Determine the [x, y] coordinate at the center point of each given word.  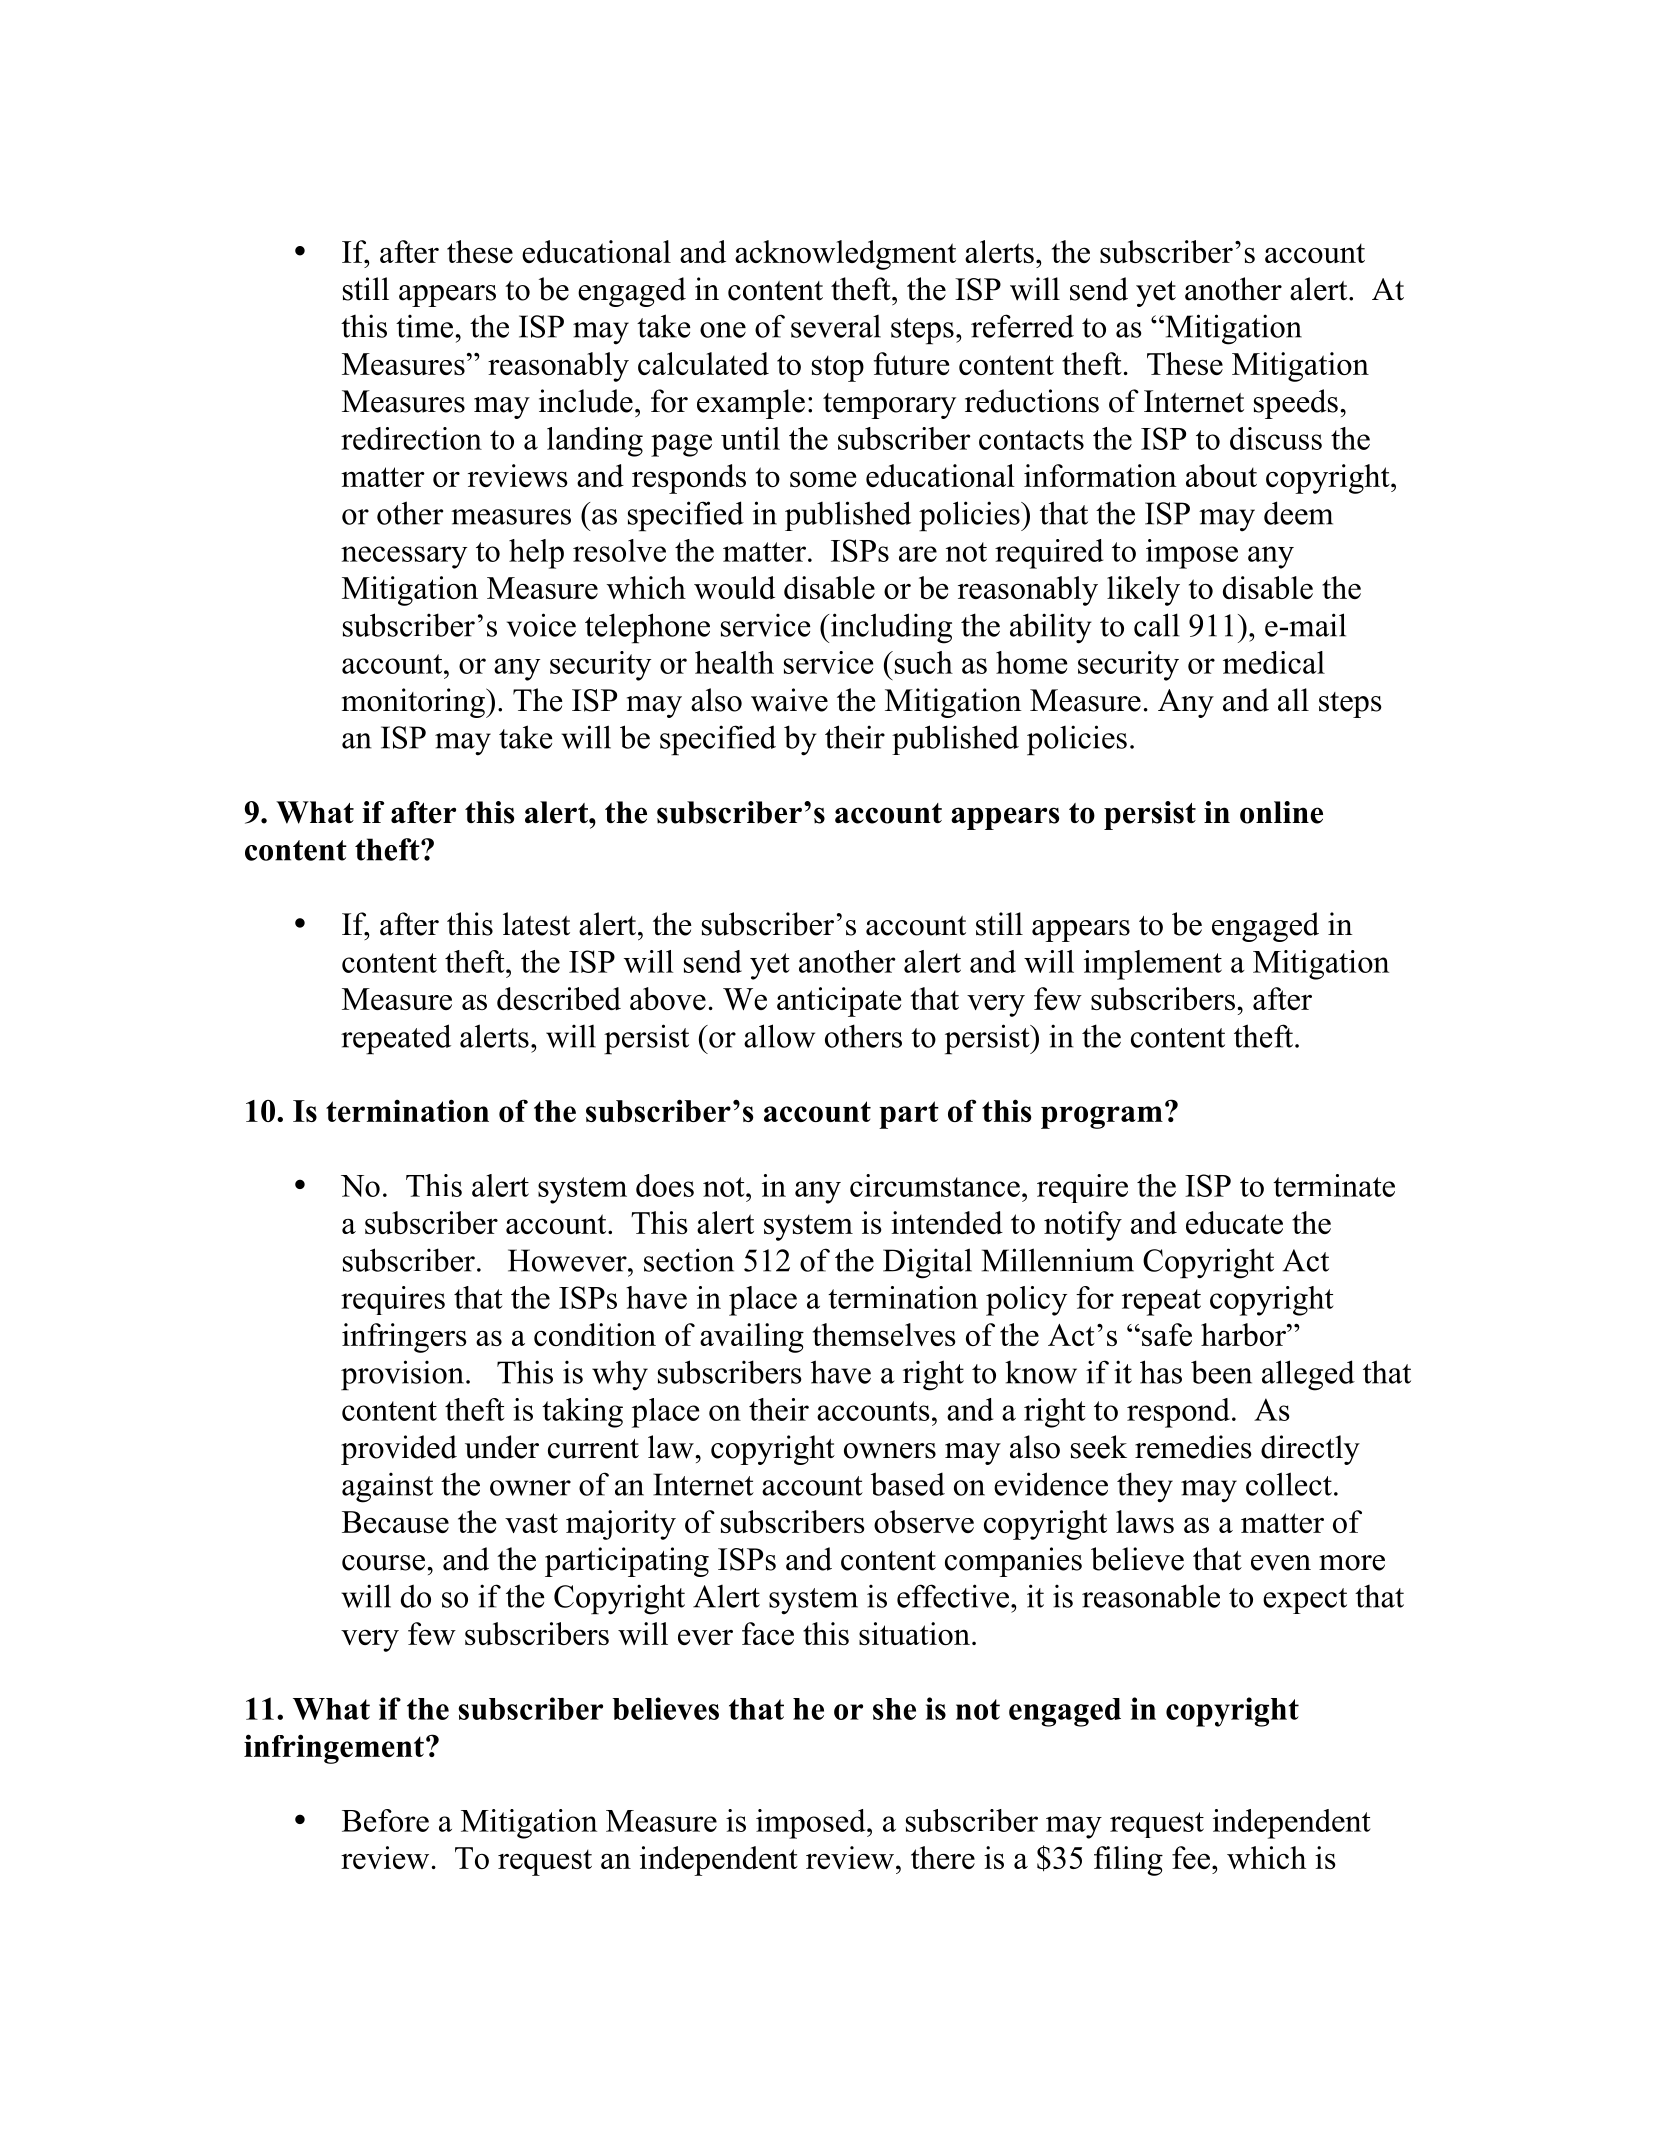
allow [779, 1036]
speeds [1296, 404]
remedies [1193, 1447]
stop [838, 368]
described [559, 998]
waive [789, 700]
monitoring [414, 703]
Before [385, 1820]
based [908, 1484]
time [424, 326]
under [502, 1447]
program [1102, 1117]
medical [1274, 662]
